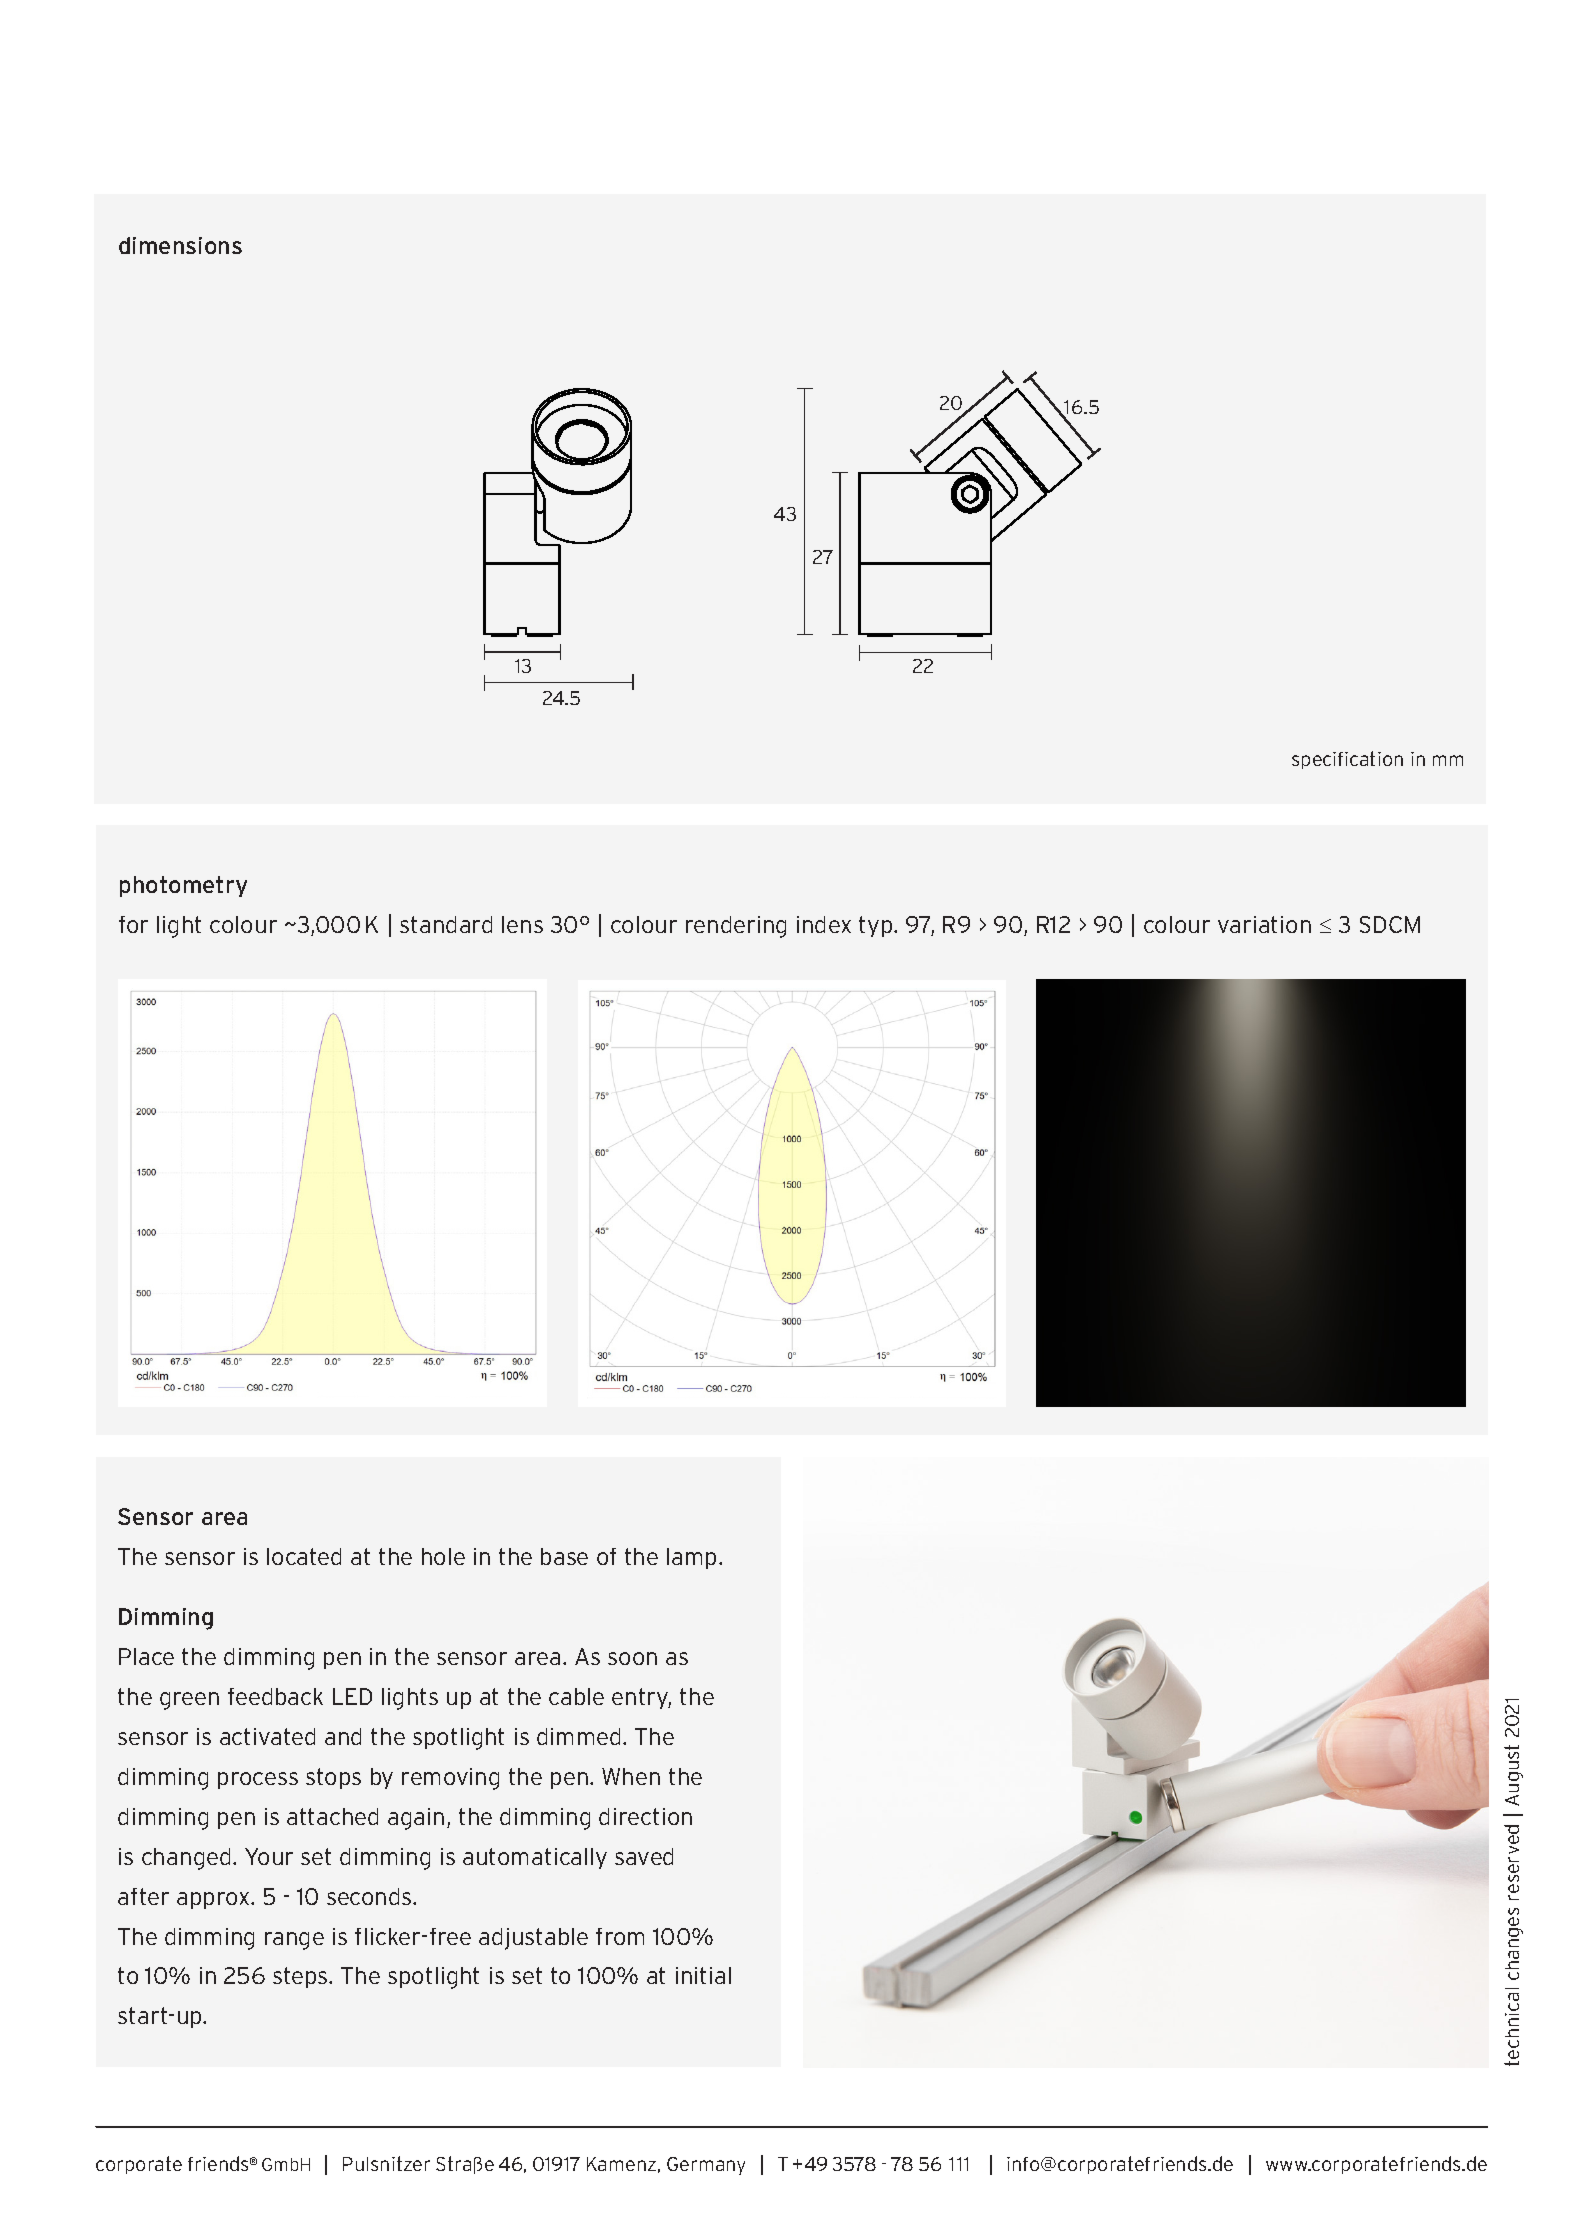  What do you see at coordinates (877, 926) in the screenshot?
I see `typ` at bounding box center [877, 926].
